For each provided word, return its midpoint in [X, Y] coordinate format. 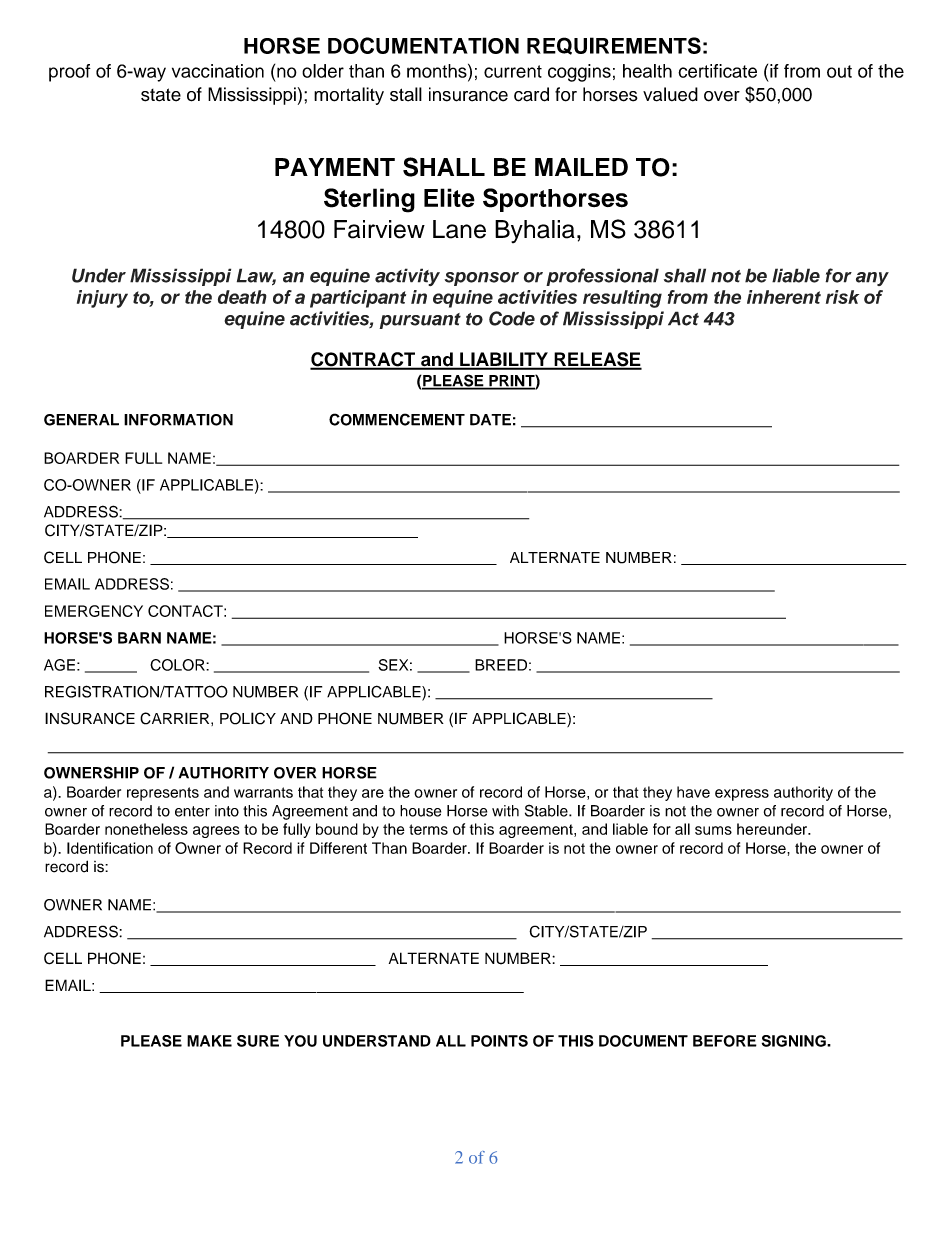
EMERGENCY [94, 611]
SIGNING [795, 1041]
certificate [717, 71]
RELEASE [597, 360]
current [513, 71]
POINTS [499, 1041]
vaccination [218, 71]
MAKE [209, 1041]
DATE [490, 420]
